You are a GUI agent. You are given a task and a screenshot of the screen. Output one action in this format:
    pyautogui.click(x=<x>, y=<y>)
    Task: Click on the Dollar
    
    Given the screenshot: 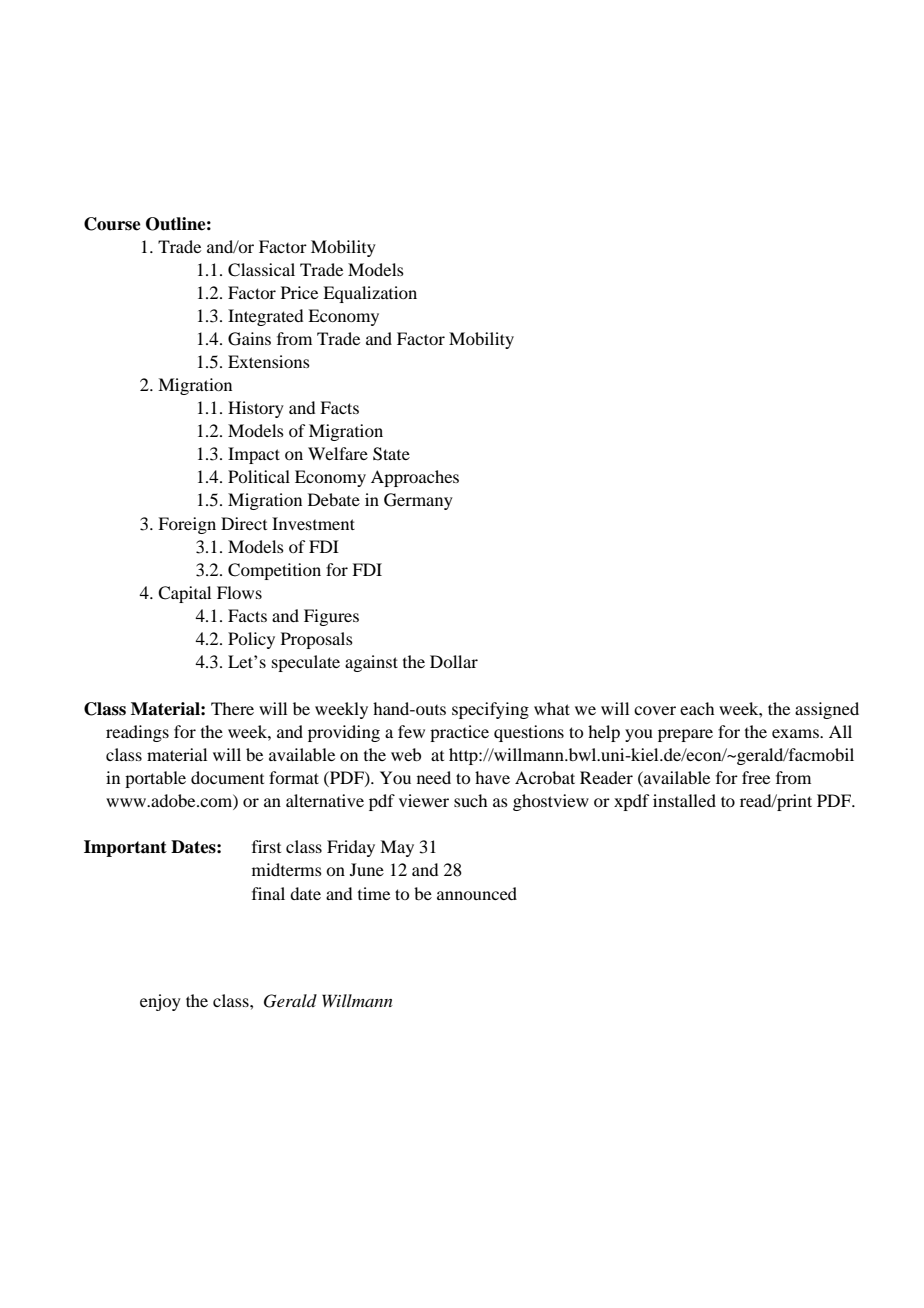 What is the action you would take?
    pyautogui.click(x=454, y=661)
